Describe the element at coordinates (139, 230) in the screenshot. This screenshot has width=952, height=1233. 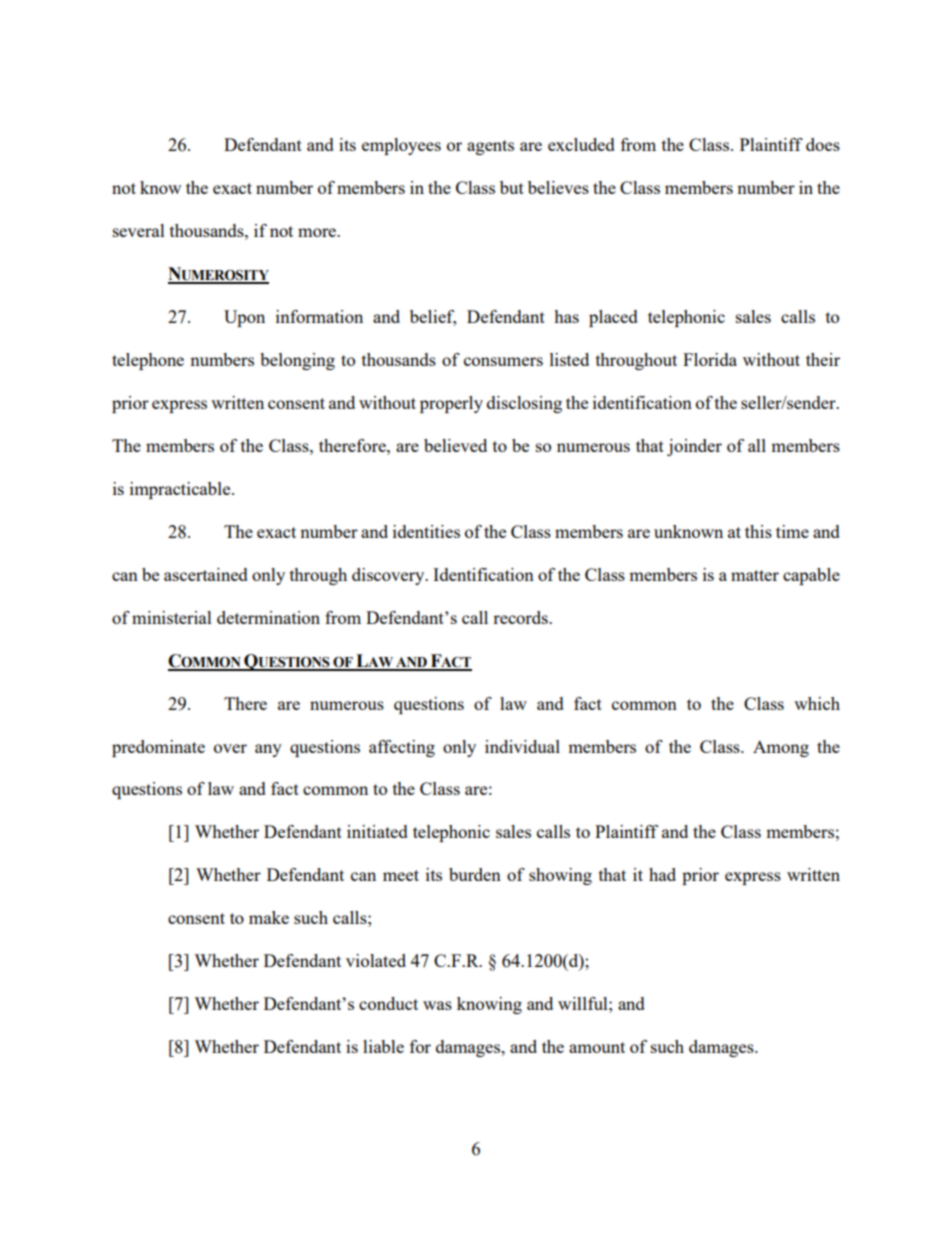
I see `several` at that location.
